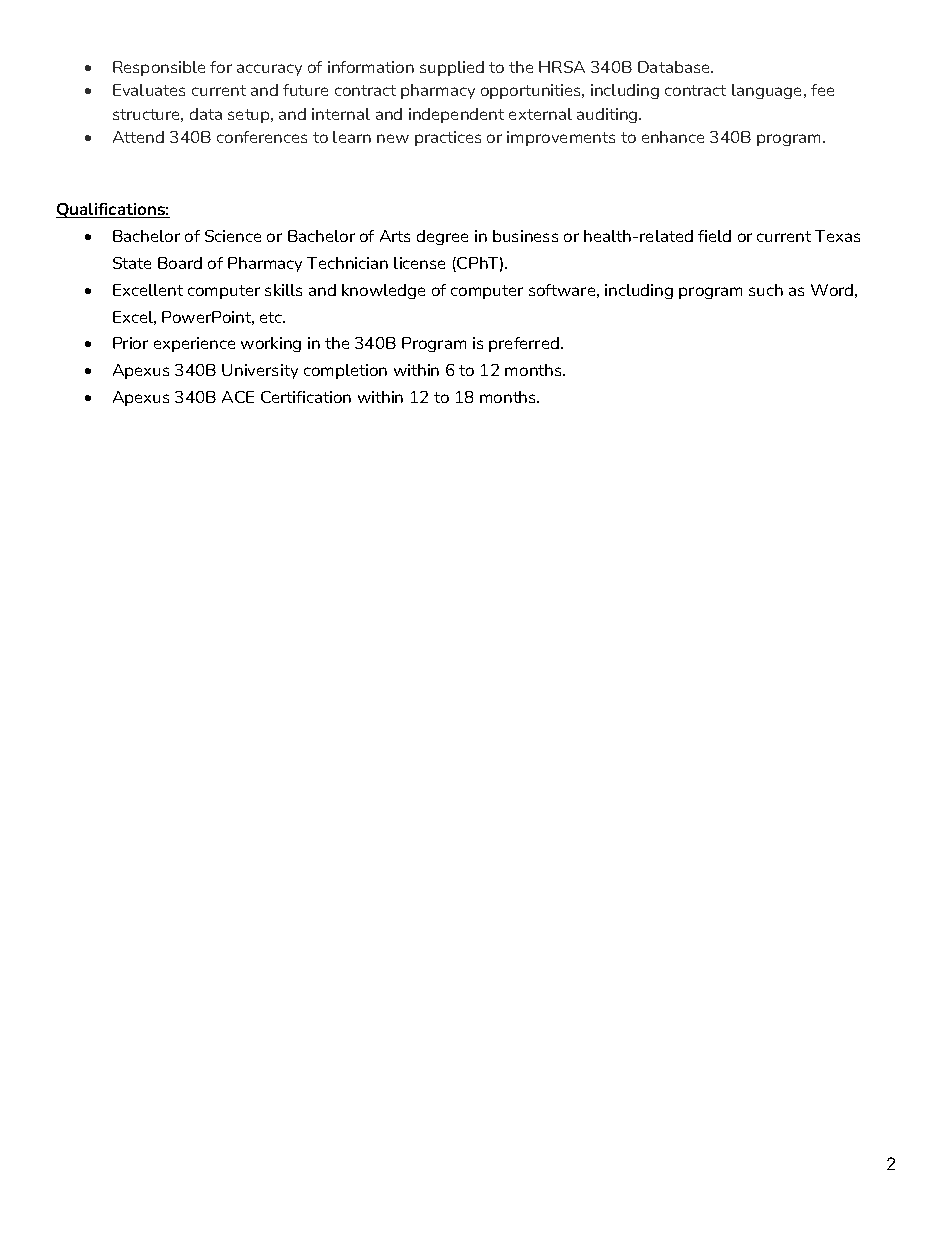  What do you see at coordinates (768, 91) in the image?
I see `language` at bounding box center [768, 91].
